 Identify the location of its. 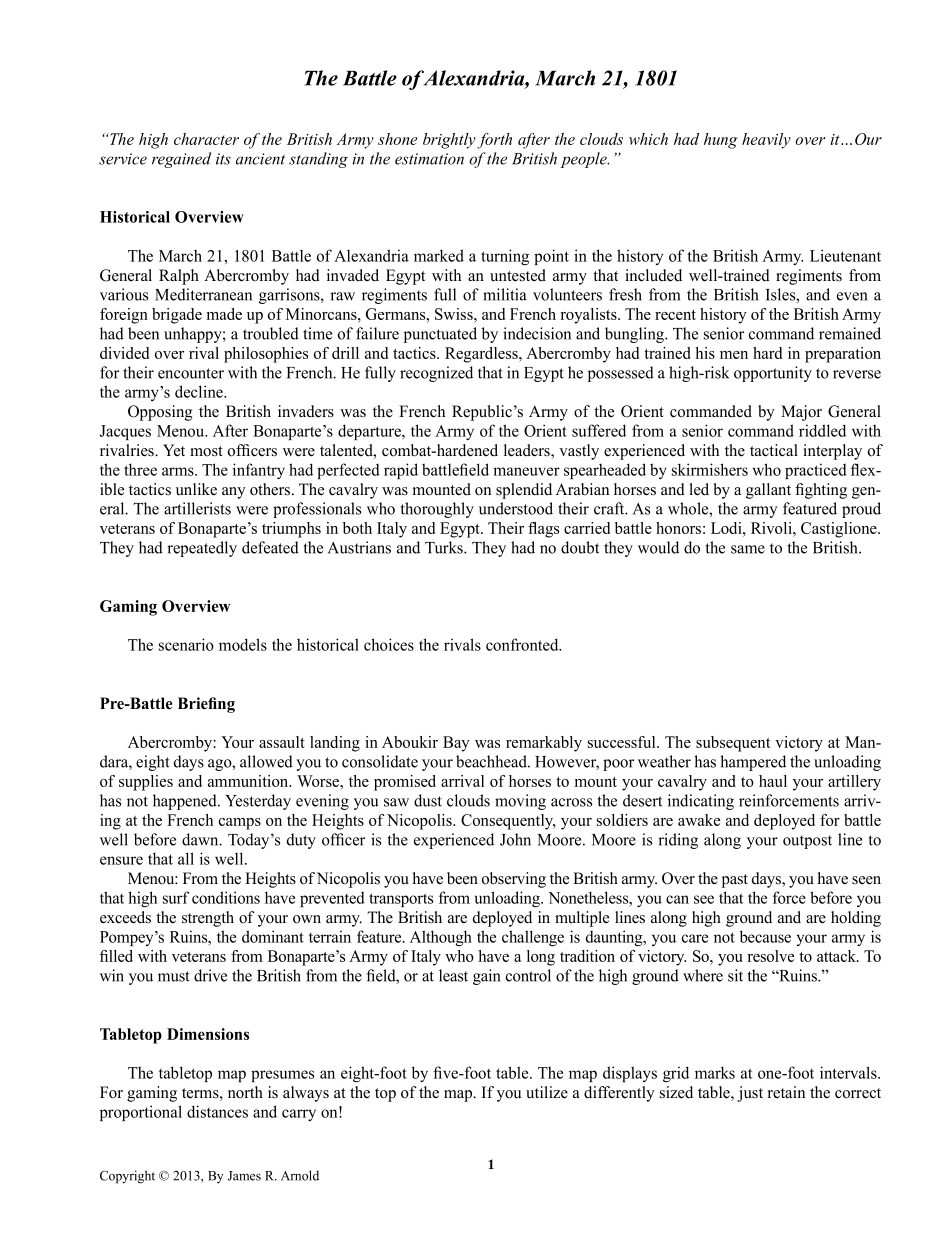
(223, 159).
